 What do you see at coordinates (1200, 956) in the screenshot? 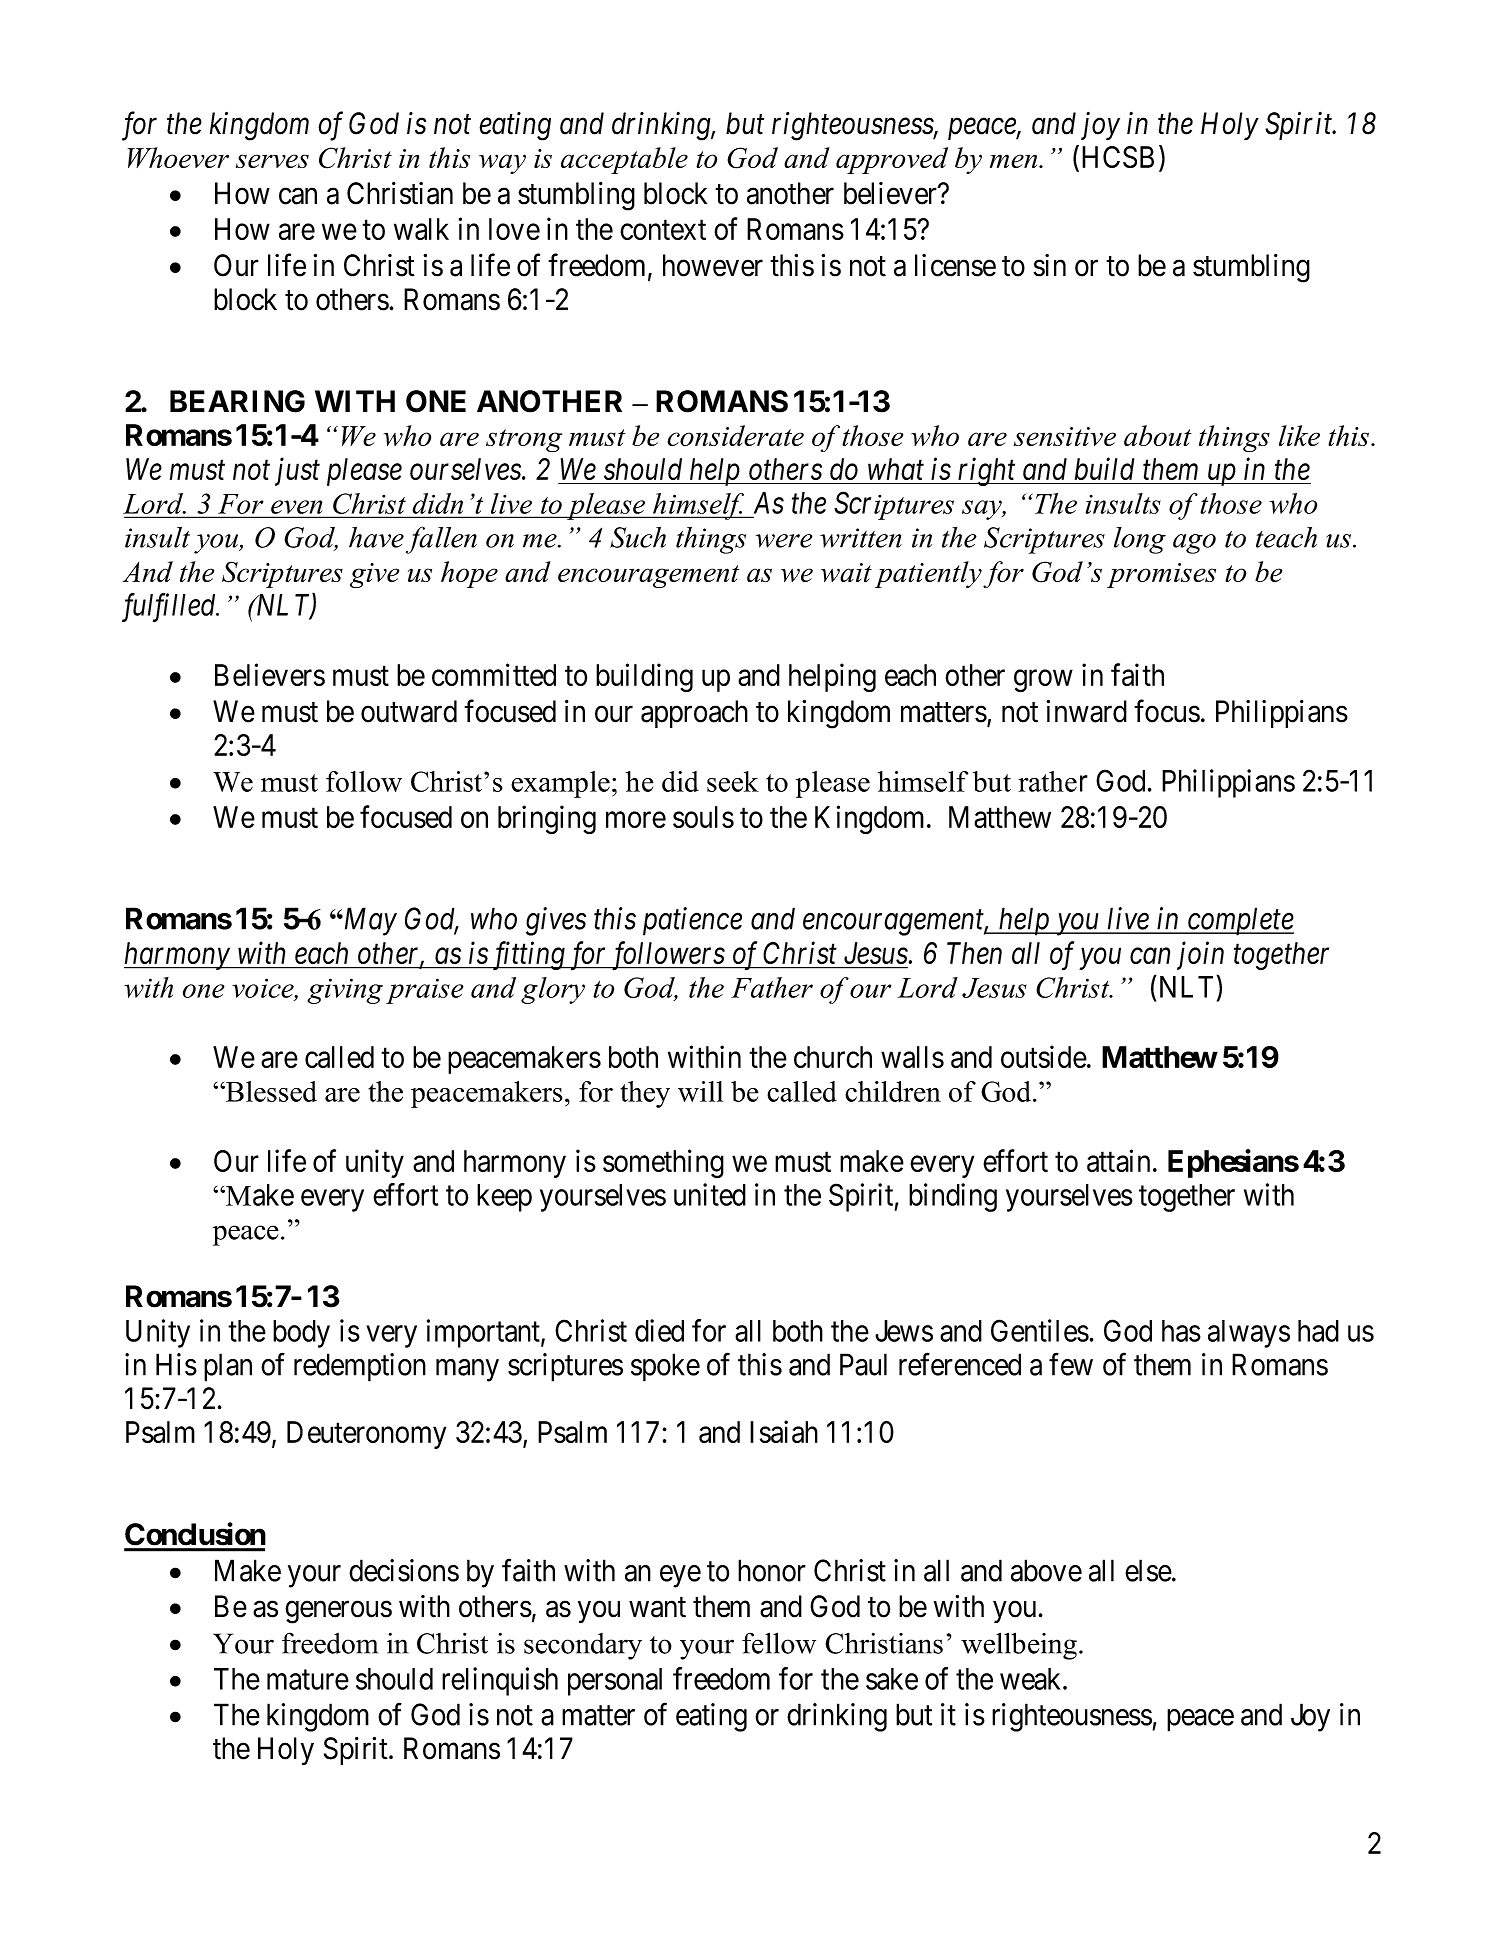
I see `join` at bounding box center [1200, 956].
